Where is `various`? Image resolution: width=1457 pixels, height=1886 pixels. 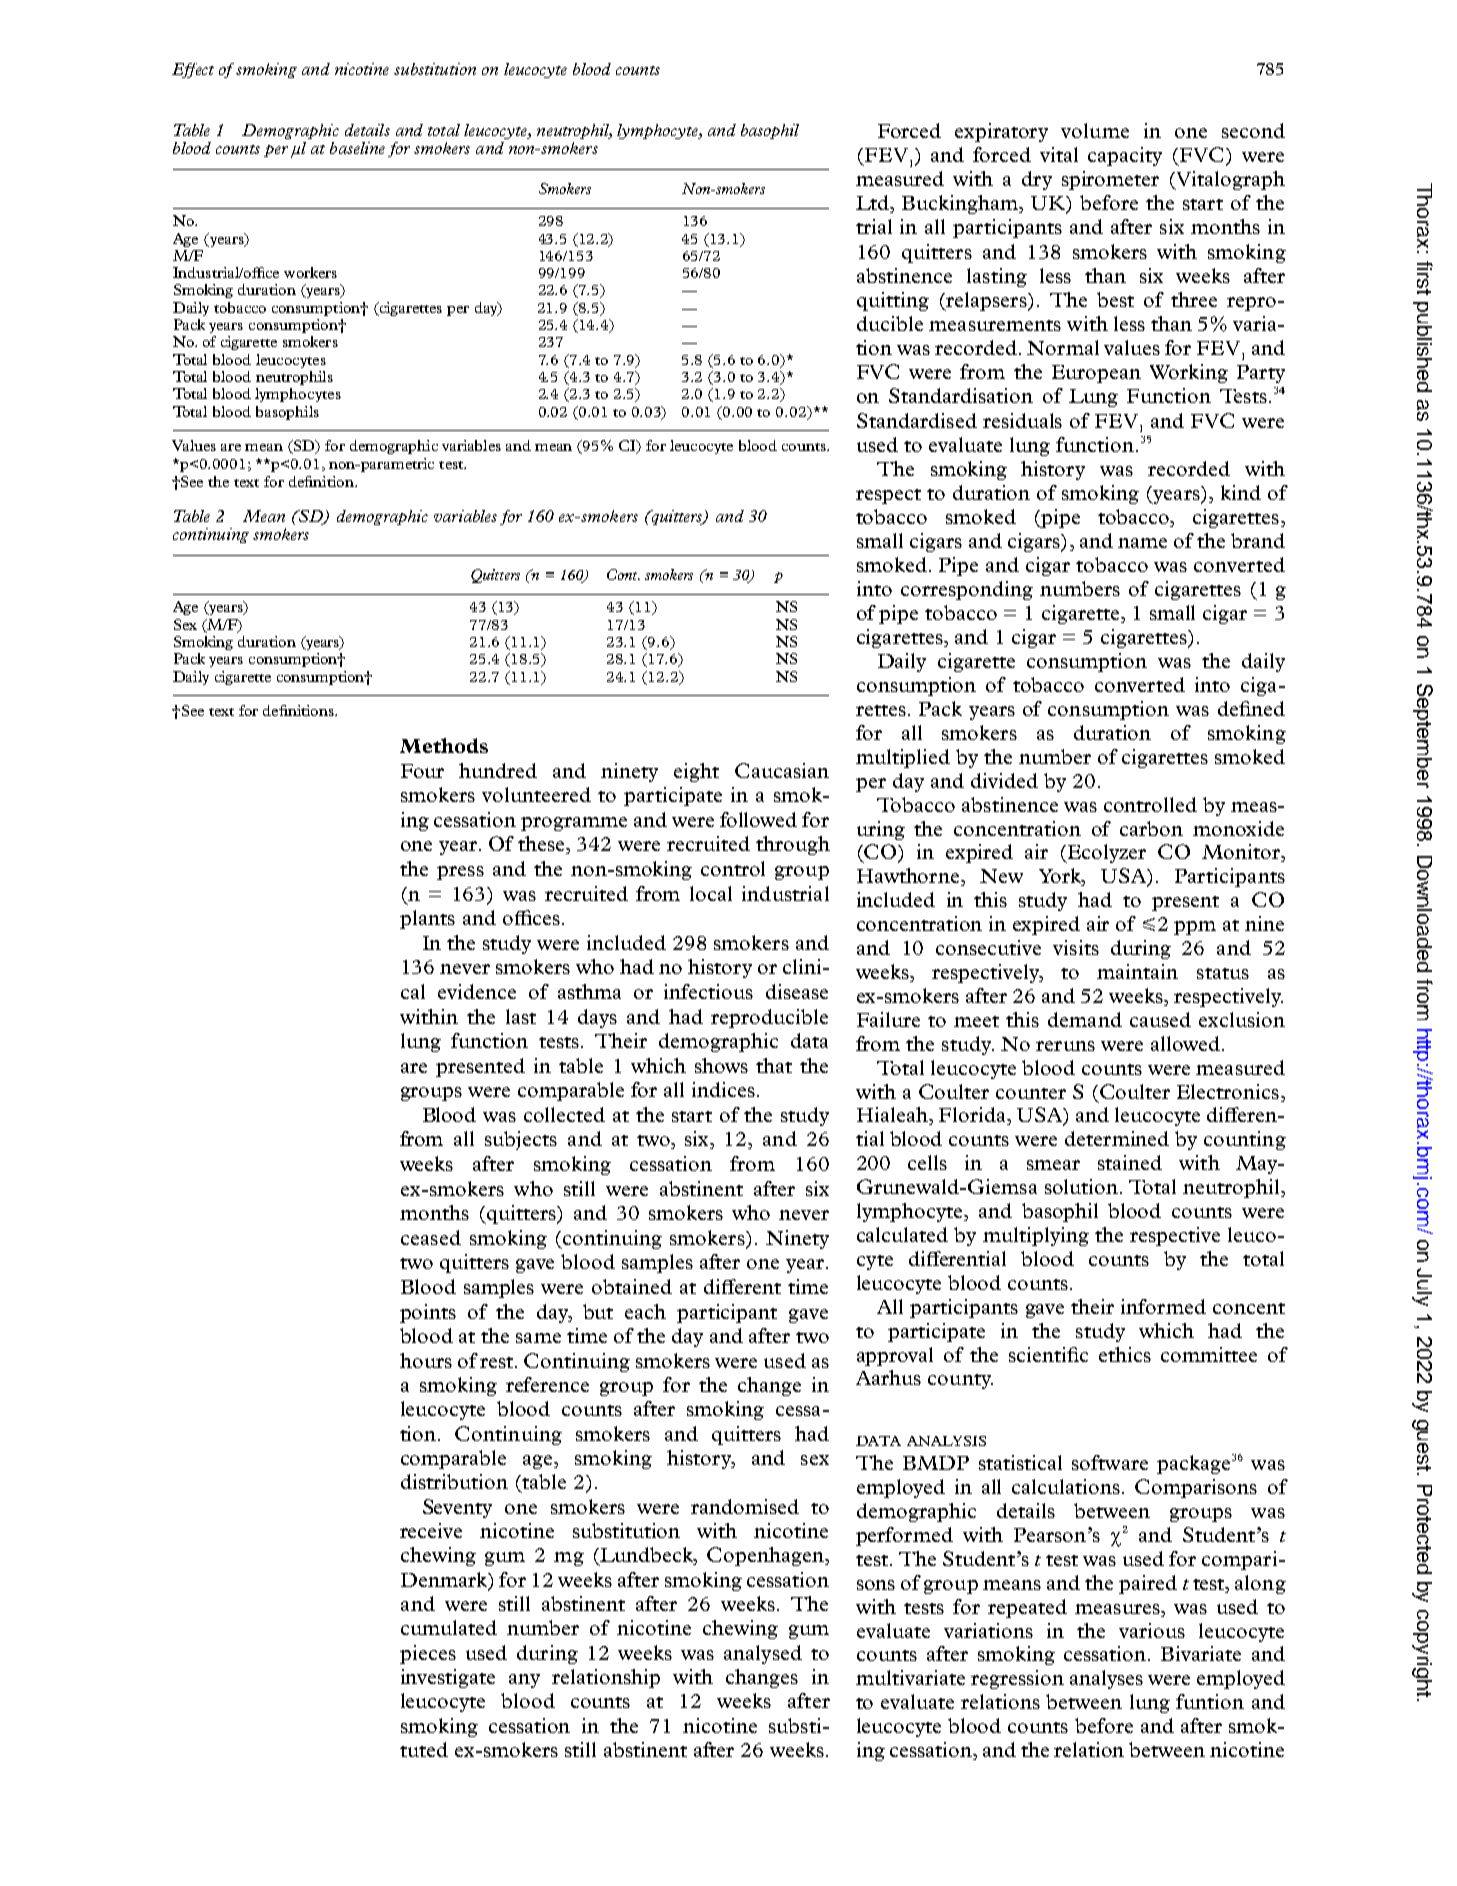
various is located at coordinates (1152, 1630).
